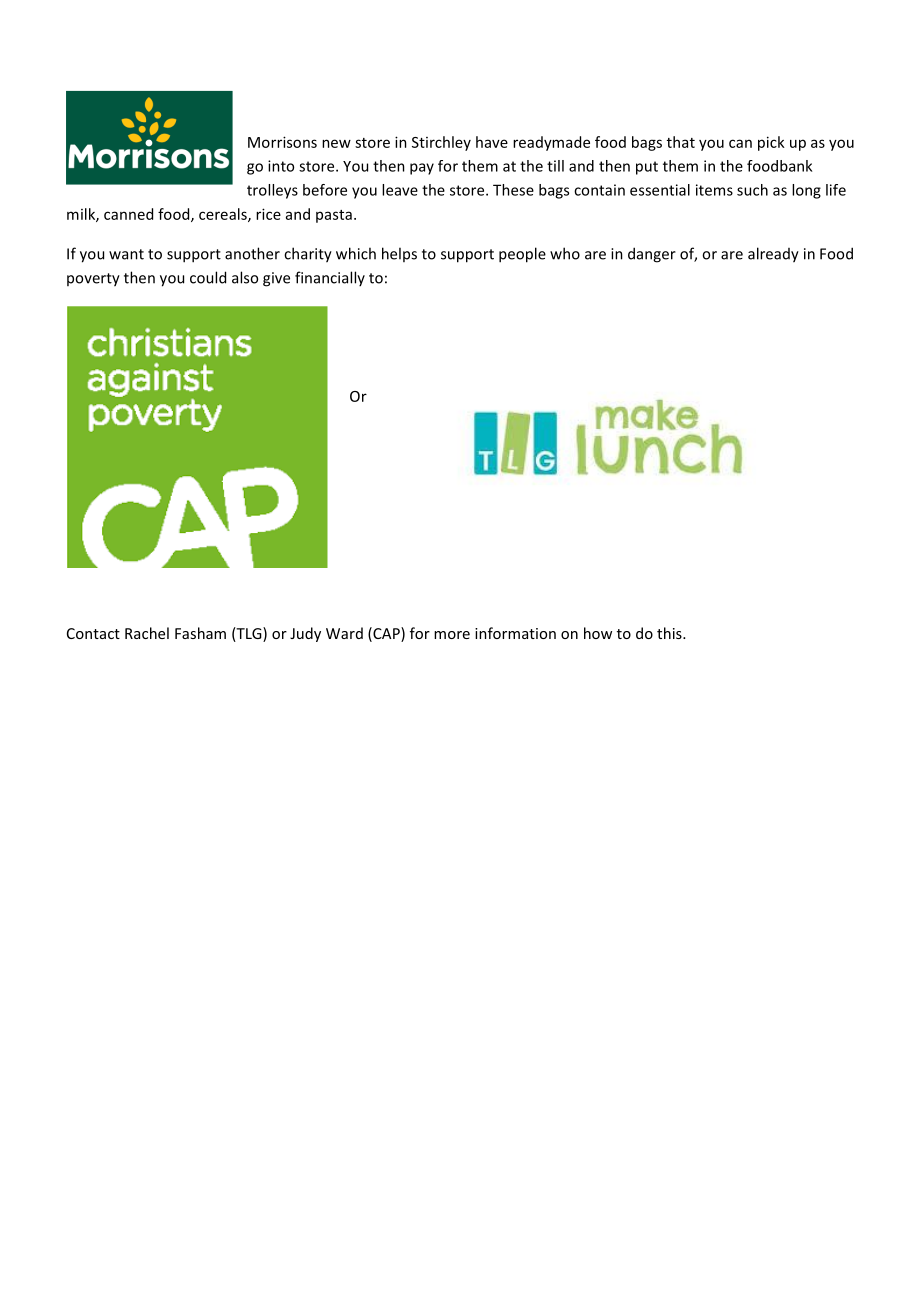 Image resolution: width=924 pixels, height=1308 pixels. What do you see at coordinates (771, 143) in the page?
I see `pick` at bounding box center [771, 143].
